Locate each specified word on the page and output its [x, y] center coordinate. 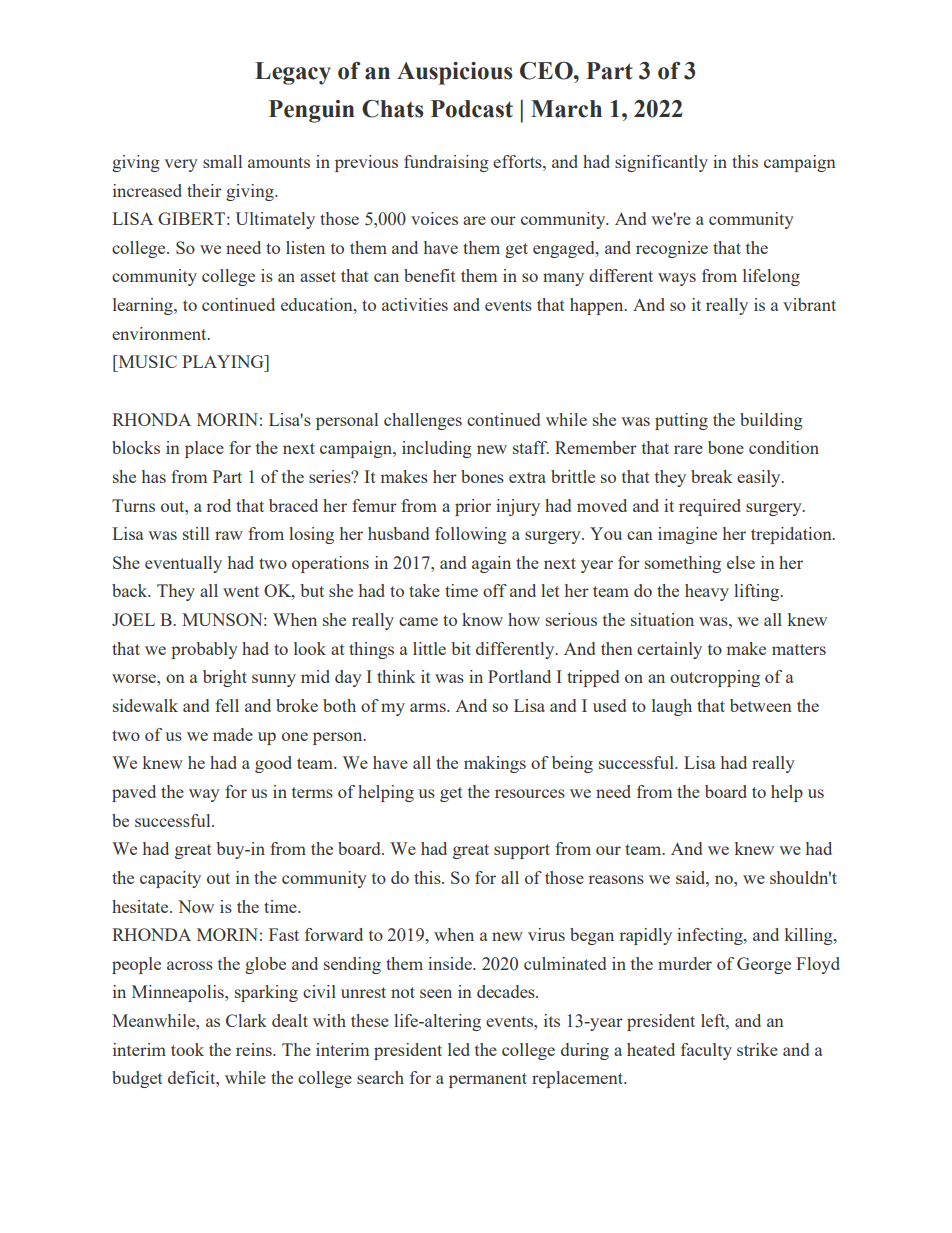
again [491, 564]
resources [530, 793]
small [222, 161]
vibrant [809, 304]
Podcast [472, 109]
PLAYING [224, 361]
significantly [661, 163]
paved [134, 793]
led [459, 1049]
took [187, 1049]
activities [415, 304]
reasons [616, 879]
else [741, 562]
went [241, 591]
